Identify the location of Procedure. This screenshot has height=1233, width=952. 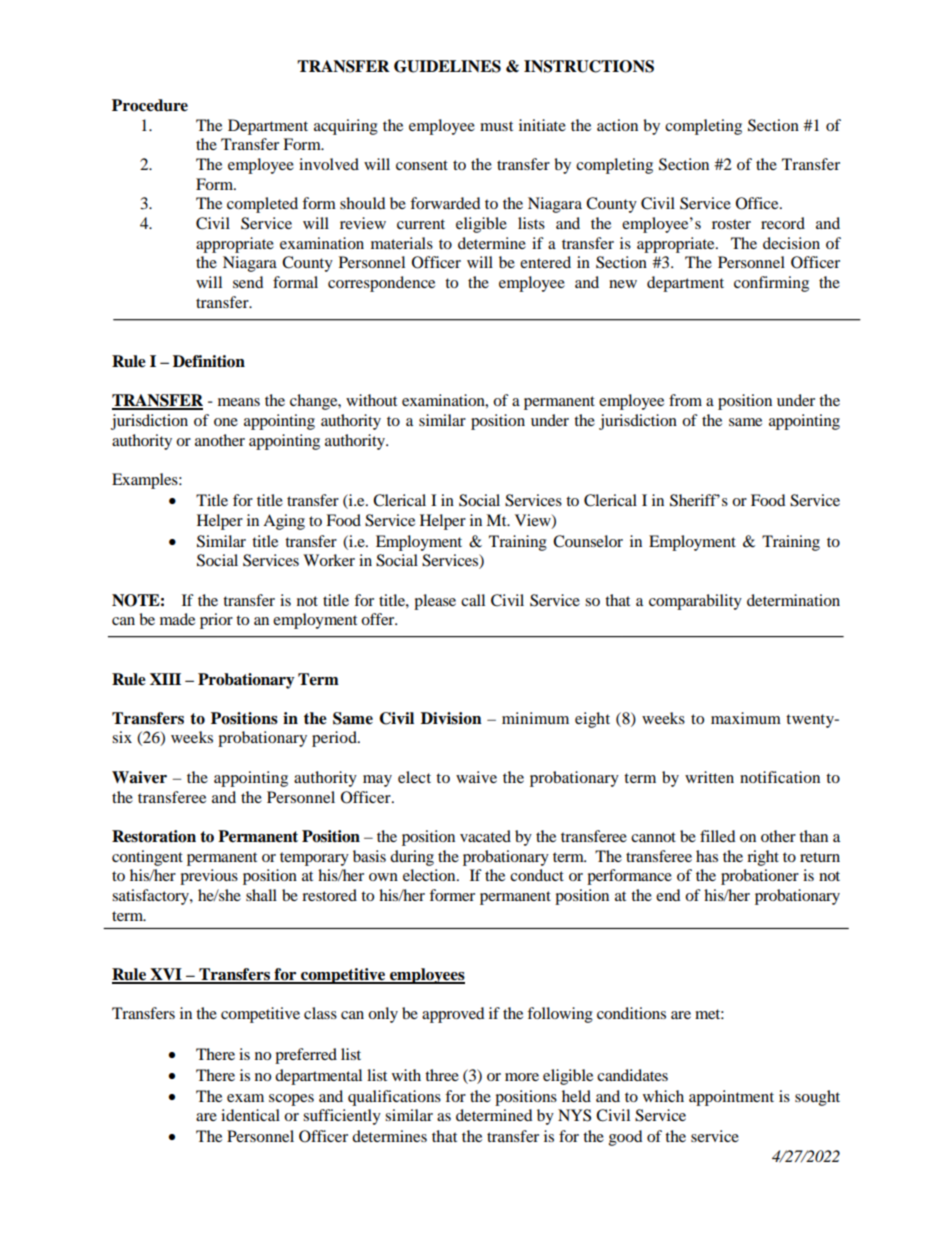
(150, 105).
